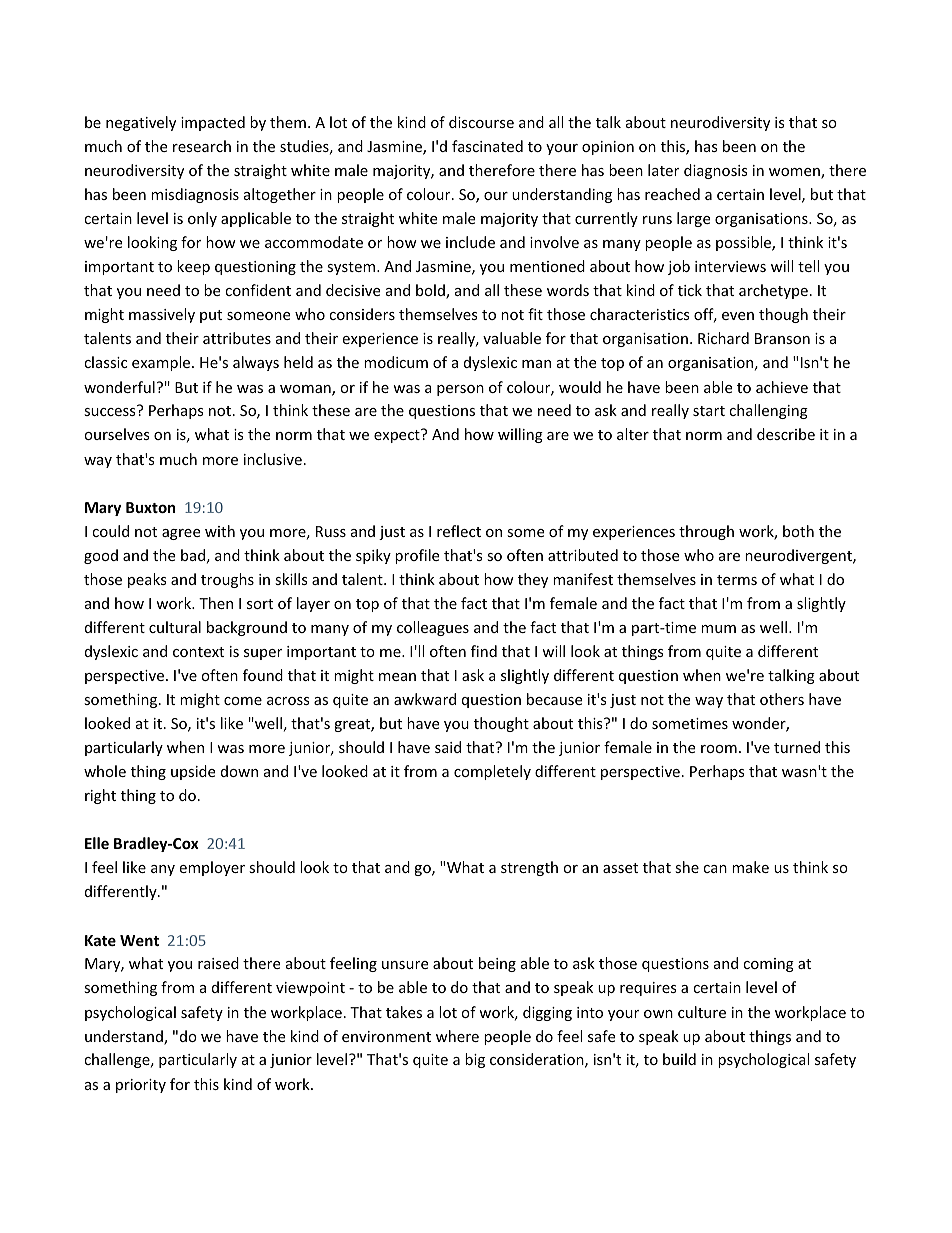 This image has height=1233, width=952. I want to click on person, so click(460, 390).
